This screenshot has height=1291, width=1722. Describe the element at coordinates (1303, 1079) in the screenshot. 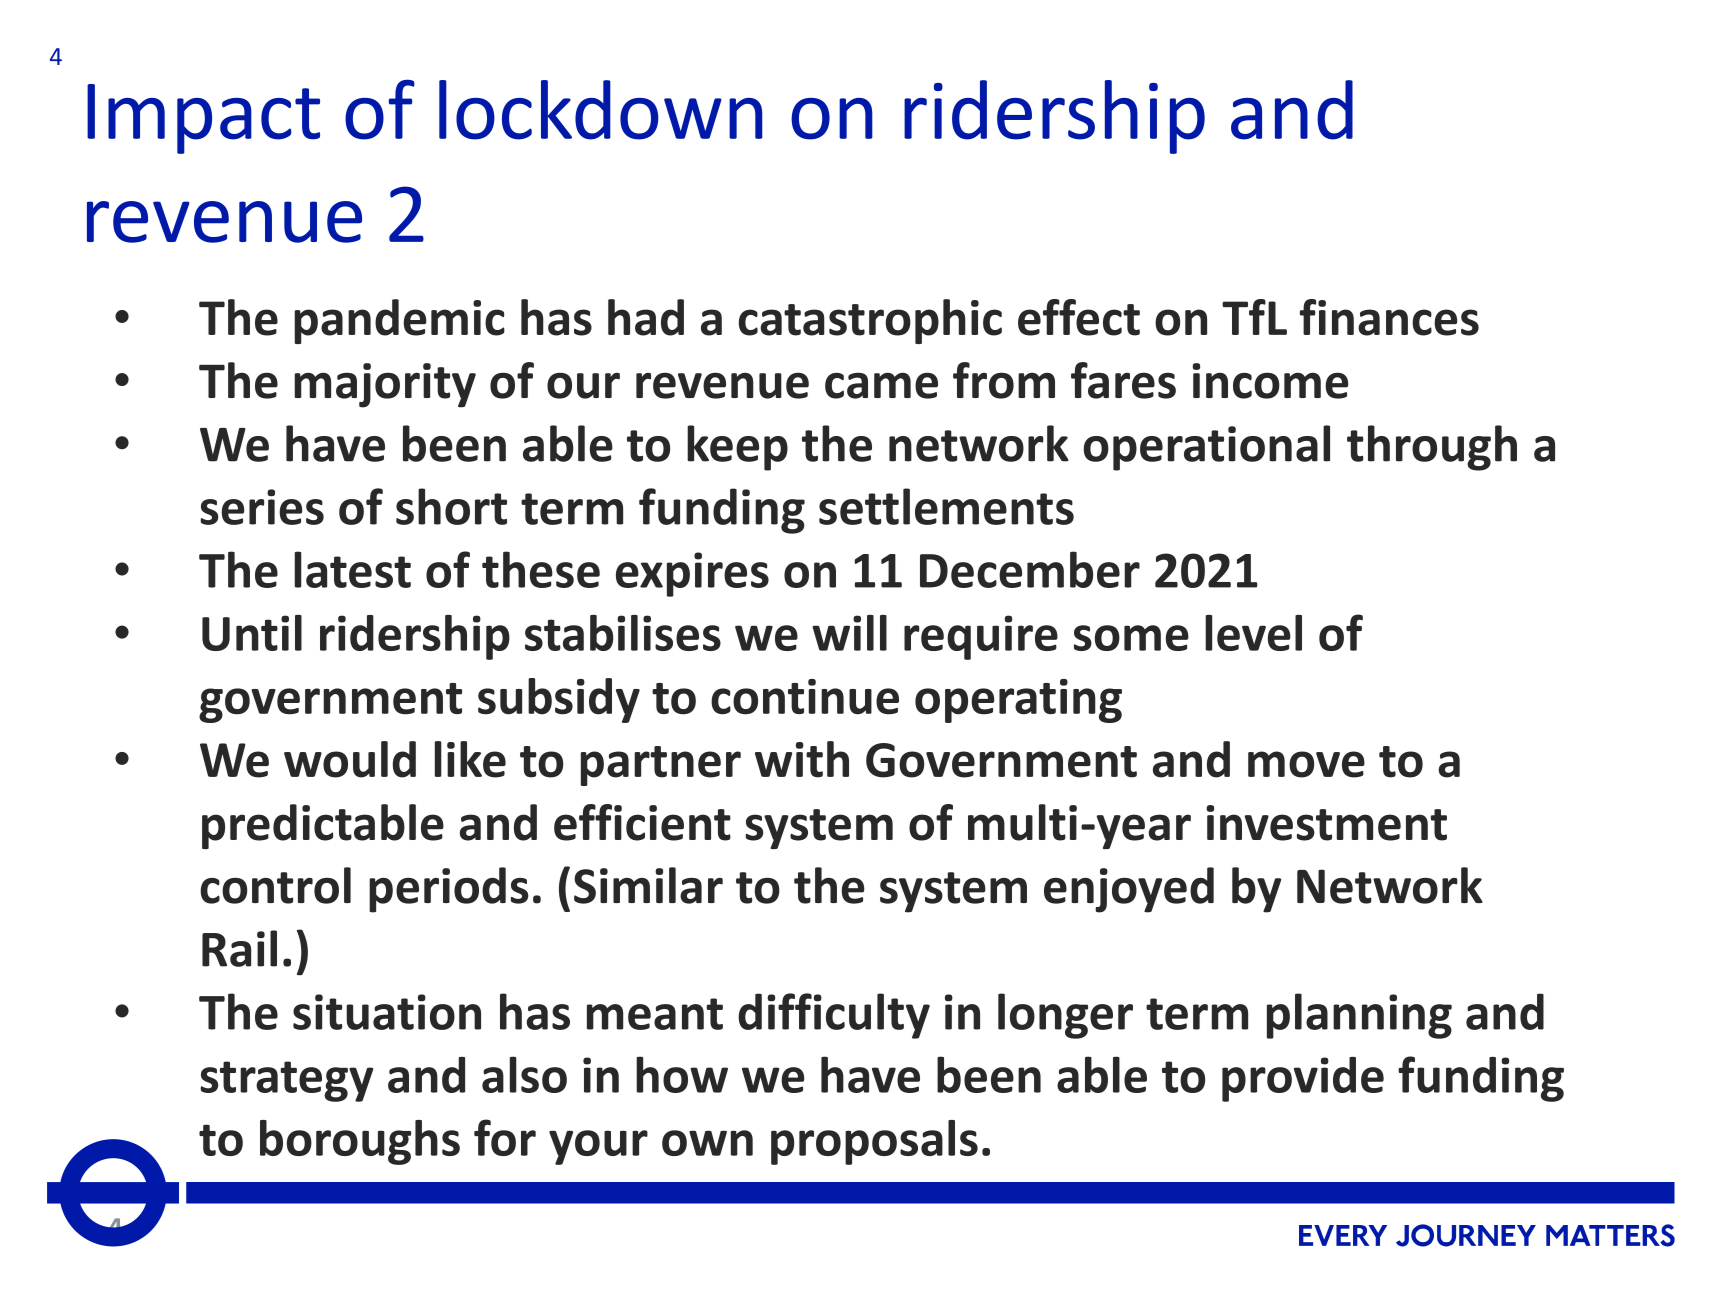

I see `provide` at that location.
